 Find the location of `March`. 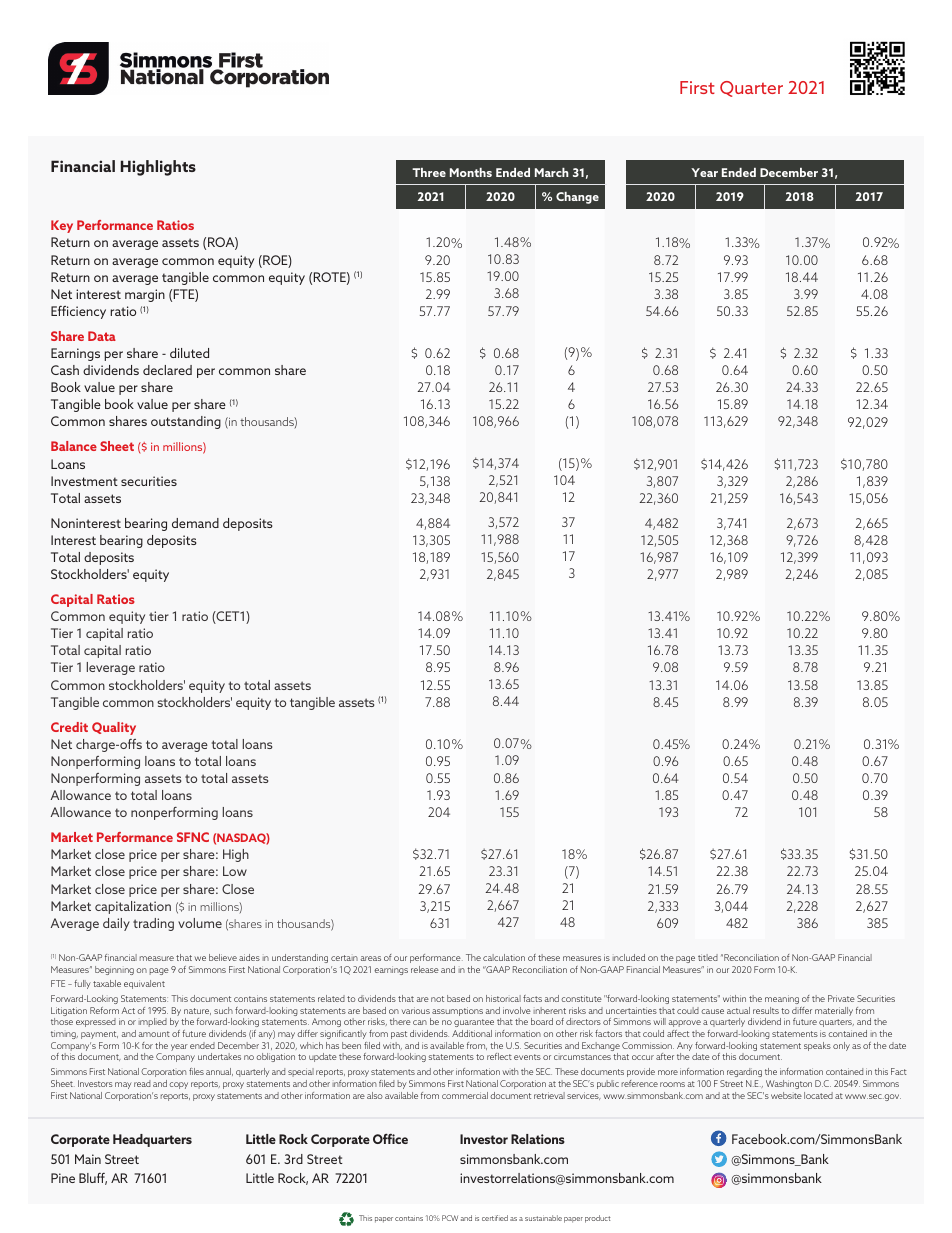

March is located at coordinates (552, 172).
